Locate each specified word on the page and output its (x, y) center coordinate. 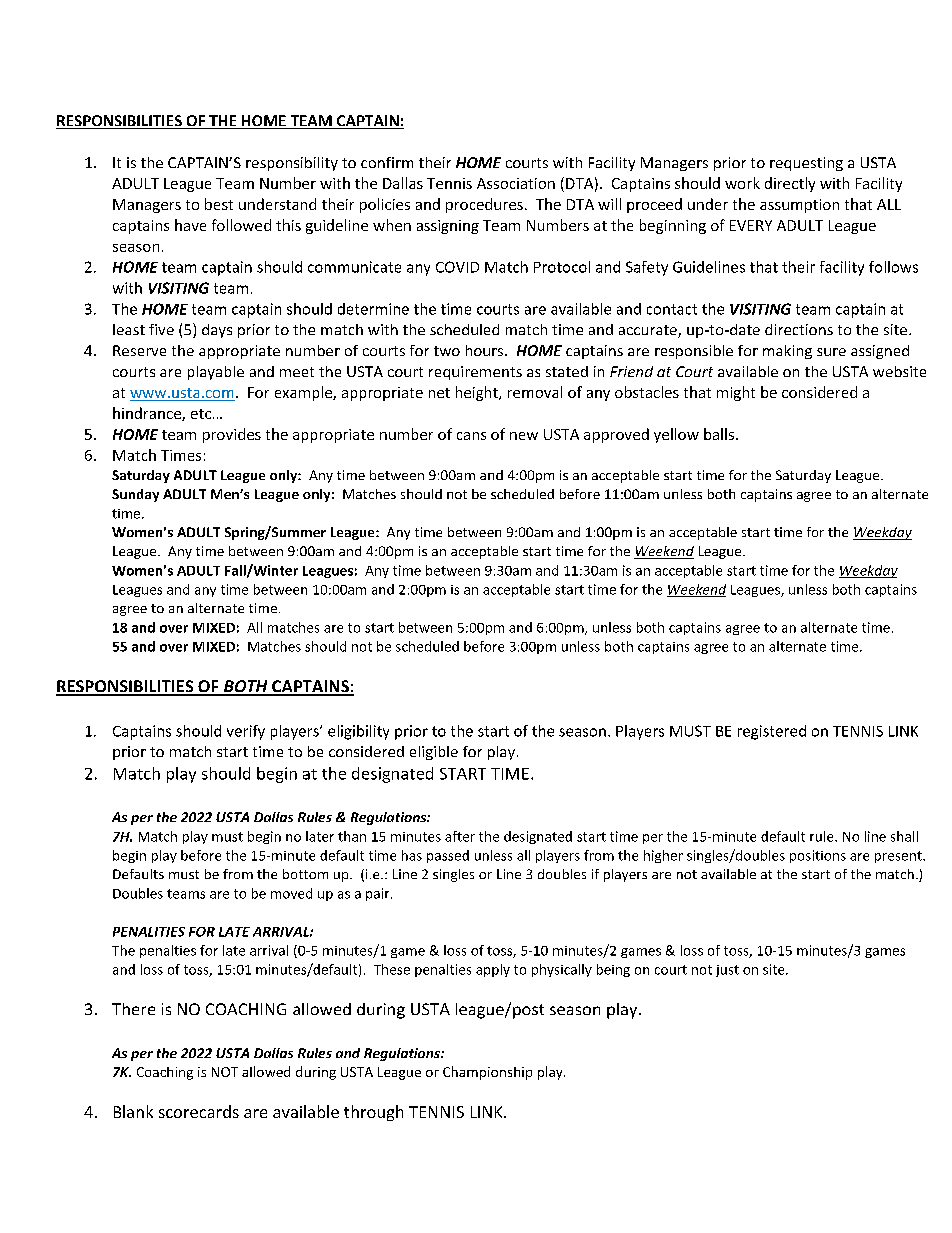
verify (246, 732)
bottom (305, 874)
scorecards (199, 1111)
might (736, 393)
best (219, 204)
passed (448, 856)
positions (818, 856)
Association (516, 183)
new (524, 436)
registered (772, 732)
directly (790, 184)
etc (202, 414)
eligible (434, 753)
